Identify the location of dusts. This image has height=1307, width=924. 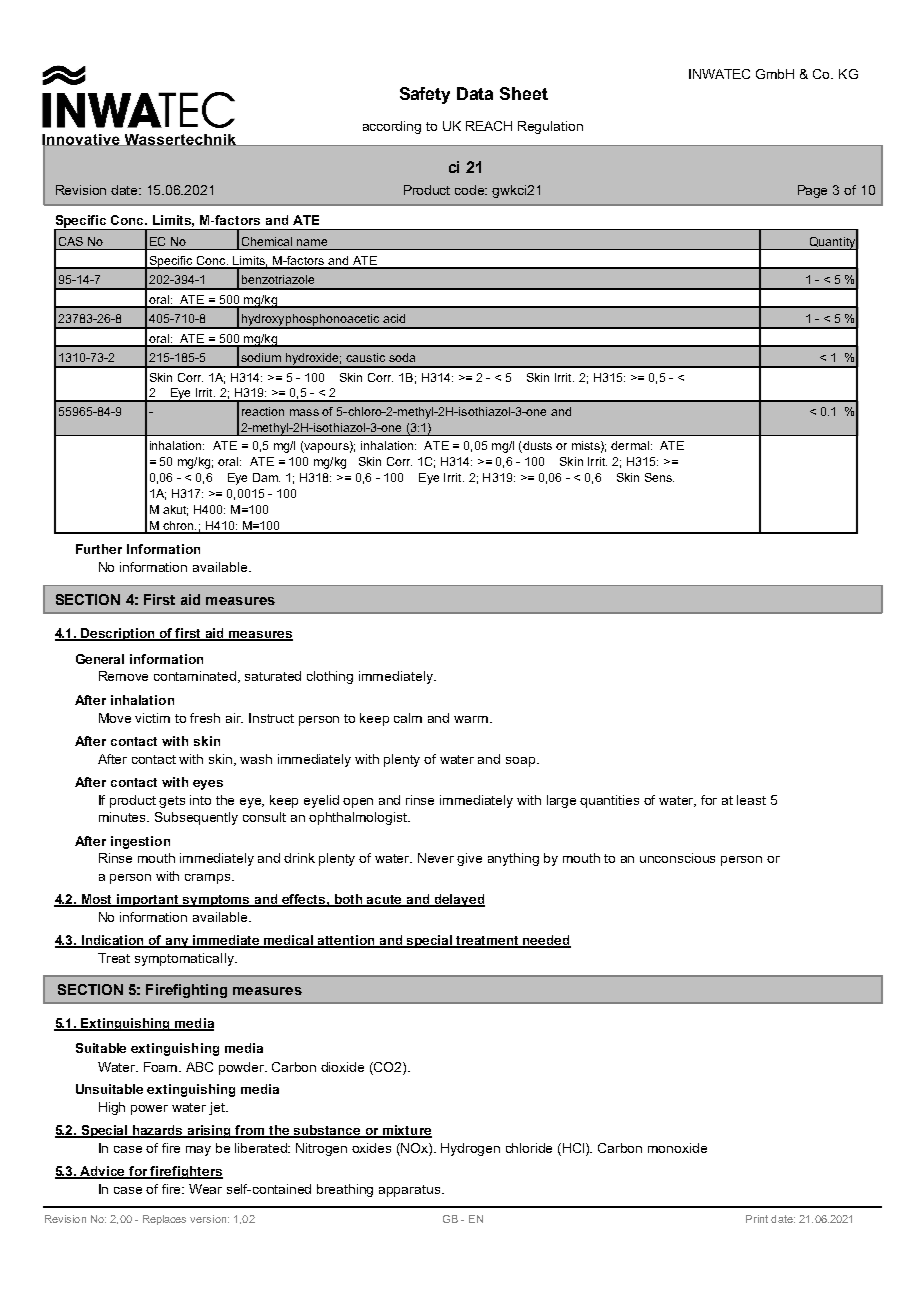
(536, 447).
